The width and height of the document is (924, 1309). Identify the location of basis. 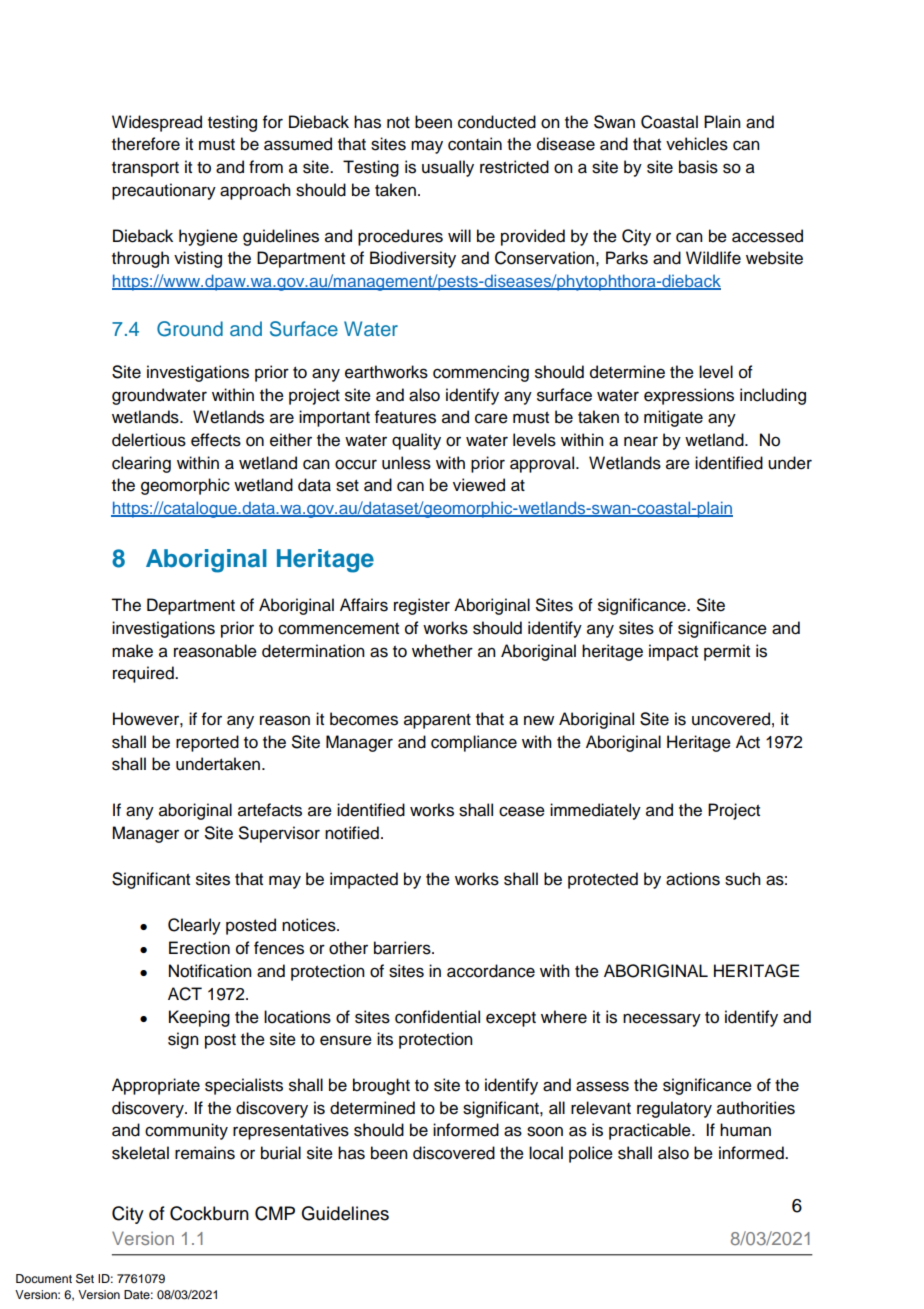
(698, 167).
